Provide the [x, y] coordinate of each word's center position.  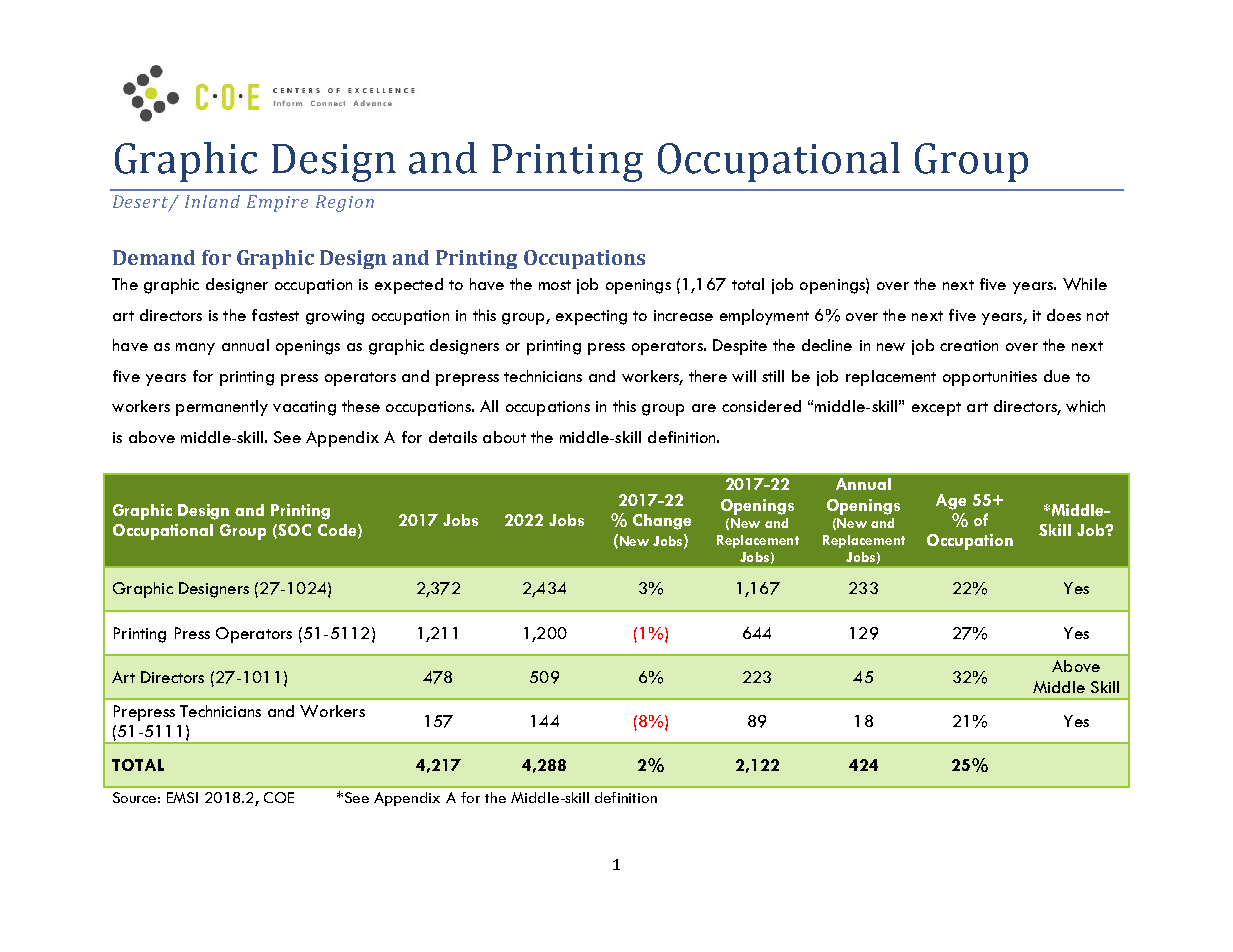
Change [662, 522]
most [555, 285]
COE [279, 797]
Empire [277, 203]
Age [951, 502]
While [1085, 284]
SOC [294, 530]
